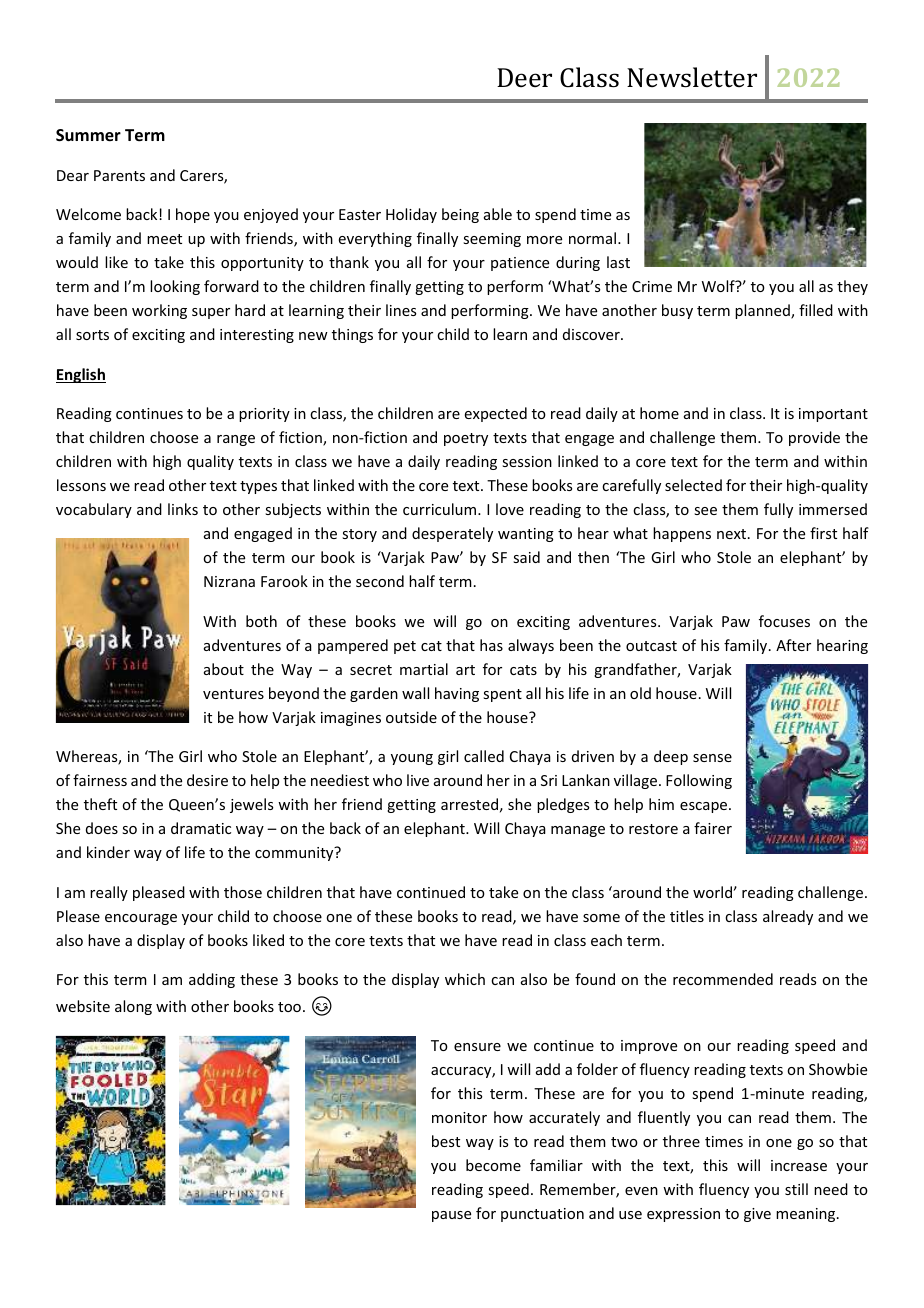  Describe the element at coordinates (493, 1165) in the image. I see `become` at that location.
